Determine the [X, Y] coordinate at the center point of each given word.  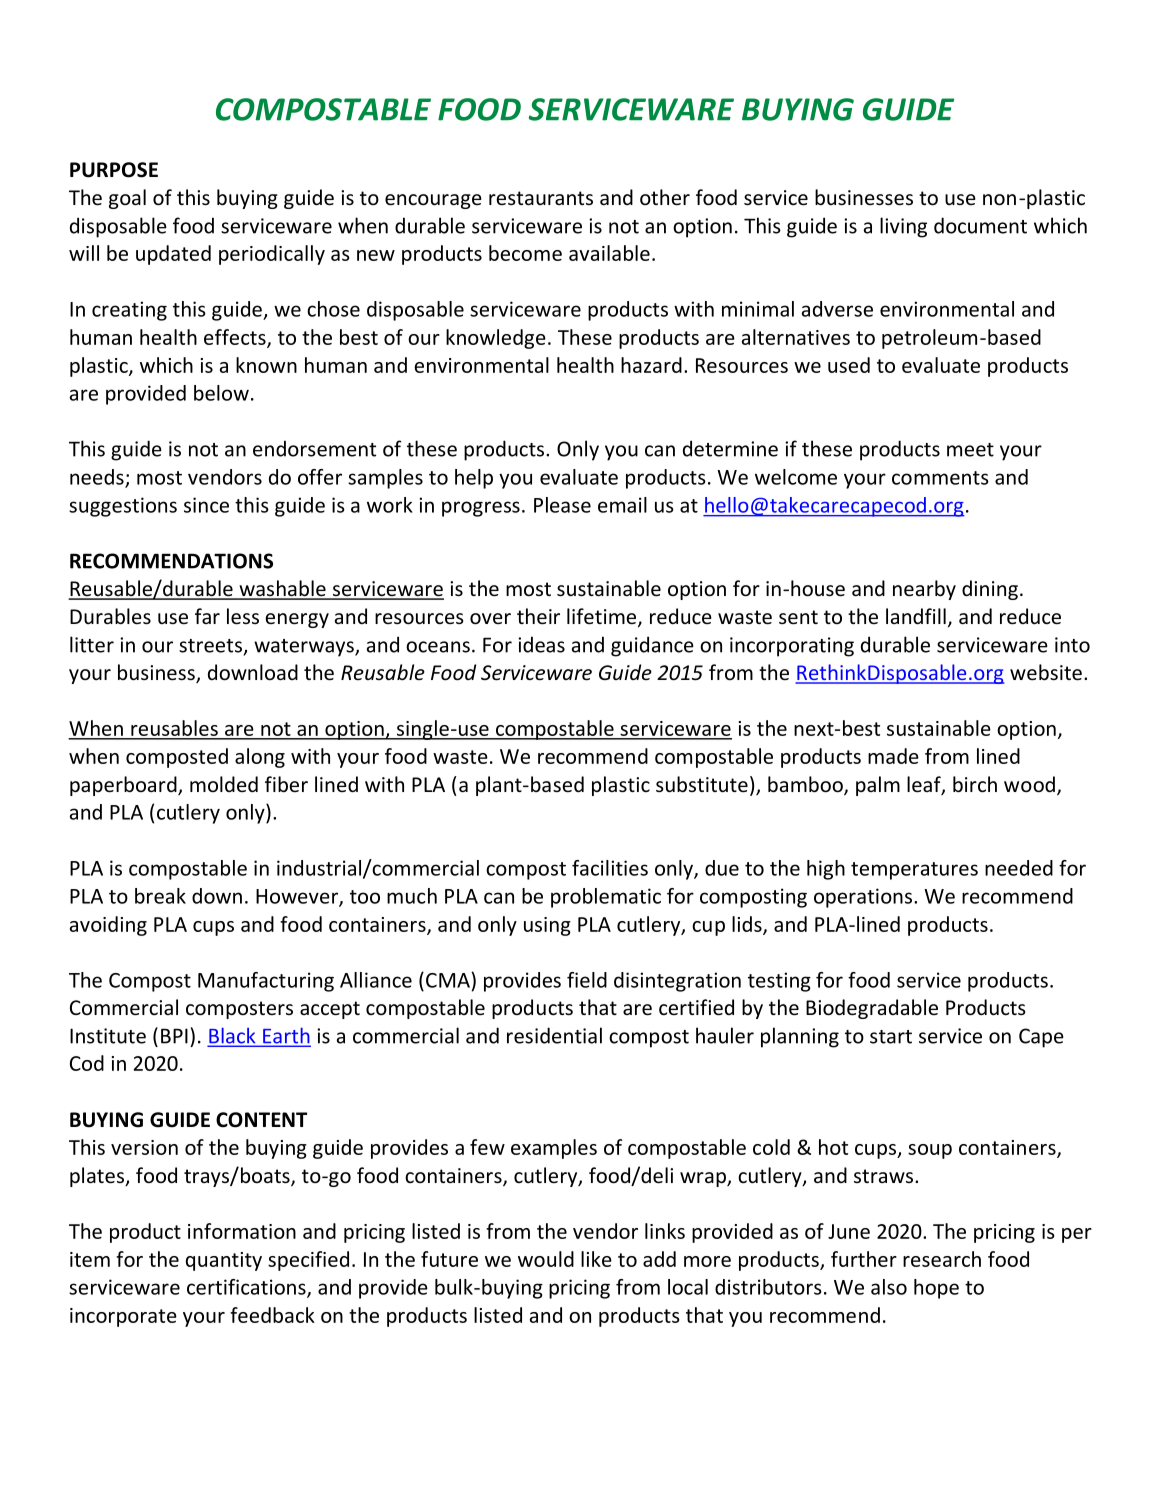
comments [940, 478]
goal [127, 199]
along [260, 758]
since [206, 505]
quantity [224, 1261]
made [893, 756]
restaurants [541, 198]
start [891, 1037]
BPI [174, 1036]
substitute [702, 784]
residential [554, 1035]
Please [562, 505]
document [980, 225]
